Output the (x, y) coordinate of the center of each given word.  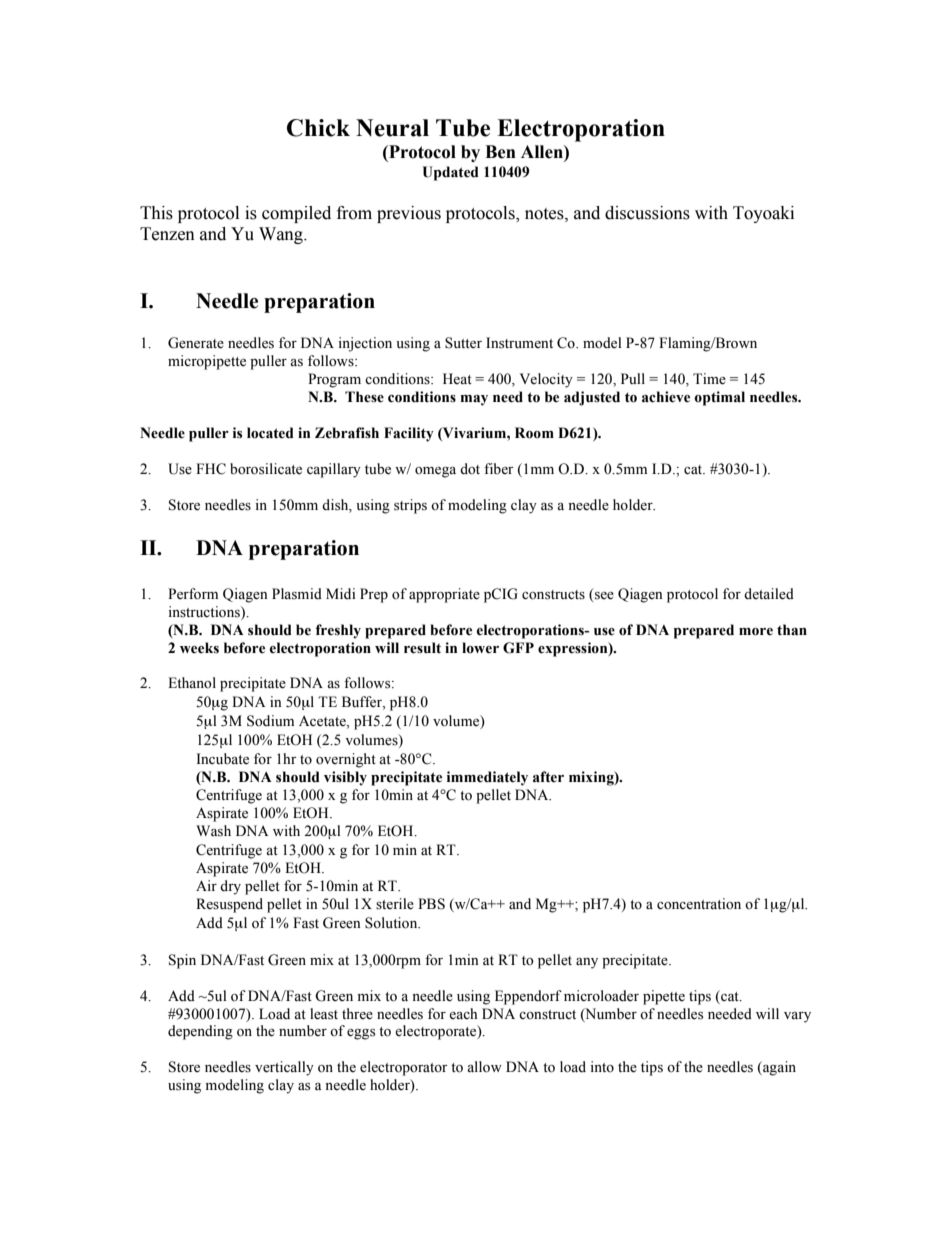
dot (470, 469)
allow (484, 1067)
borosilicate (266, 469)
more (756, 632)
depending (200, 1032)
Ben (500, 152)
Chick (318, 128)
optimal (719, 398)
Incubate (222, 759)
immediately (487, 778)
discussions (647, 213)
